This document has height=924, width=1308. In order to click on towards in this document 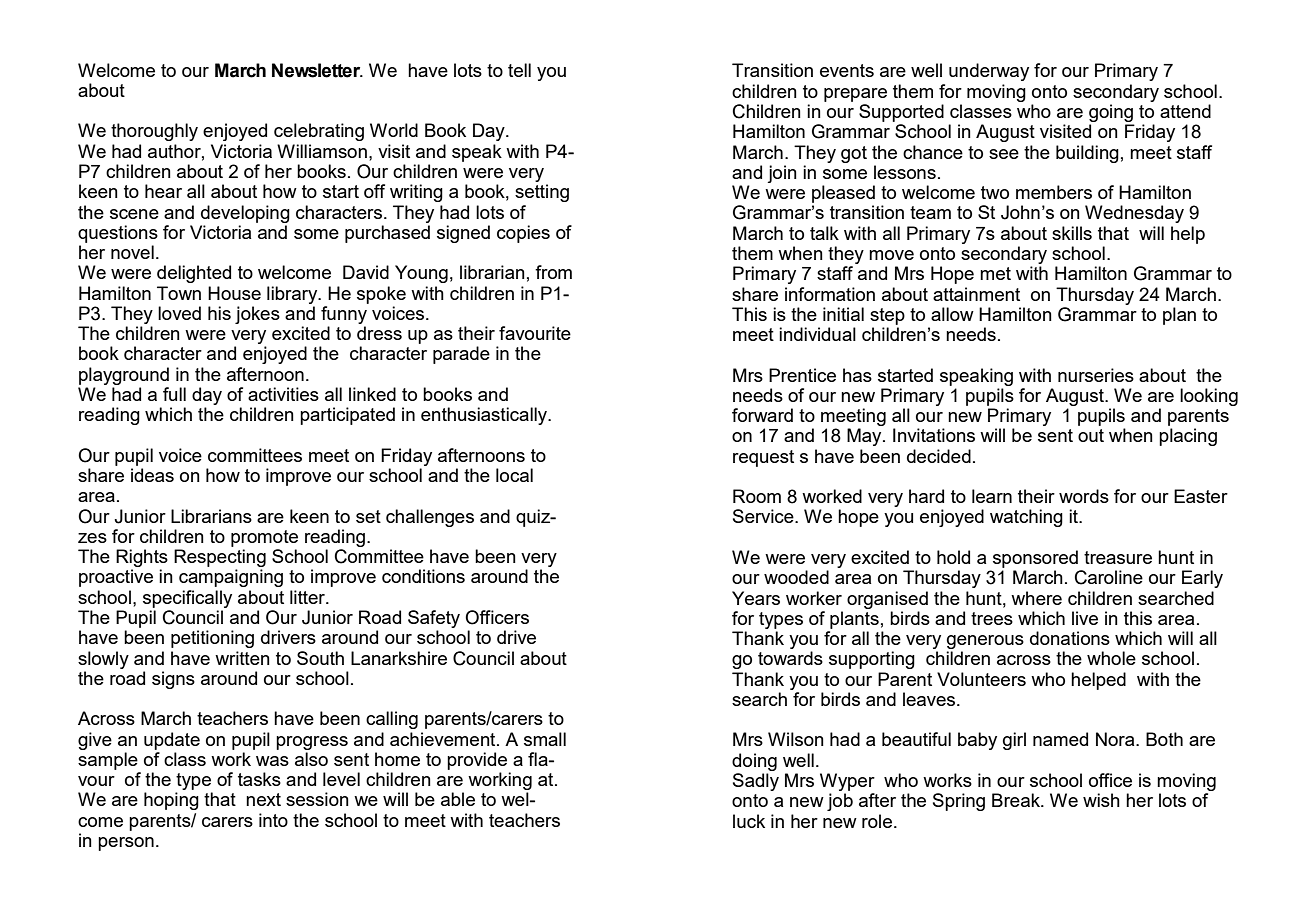, I will do `click(790, 658)`.
